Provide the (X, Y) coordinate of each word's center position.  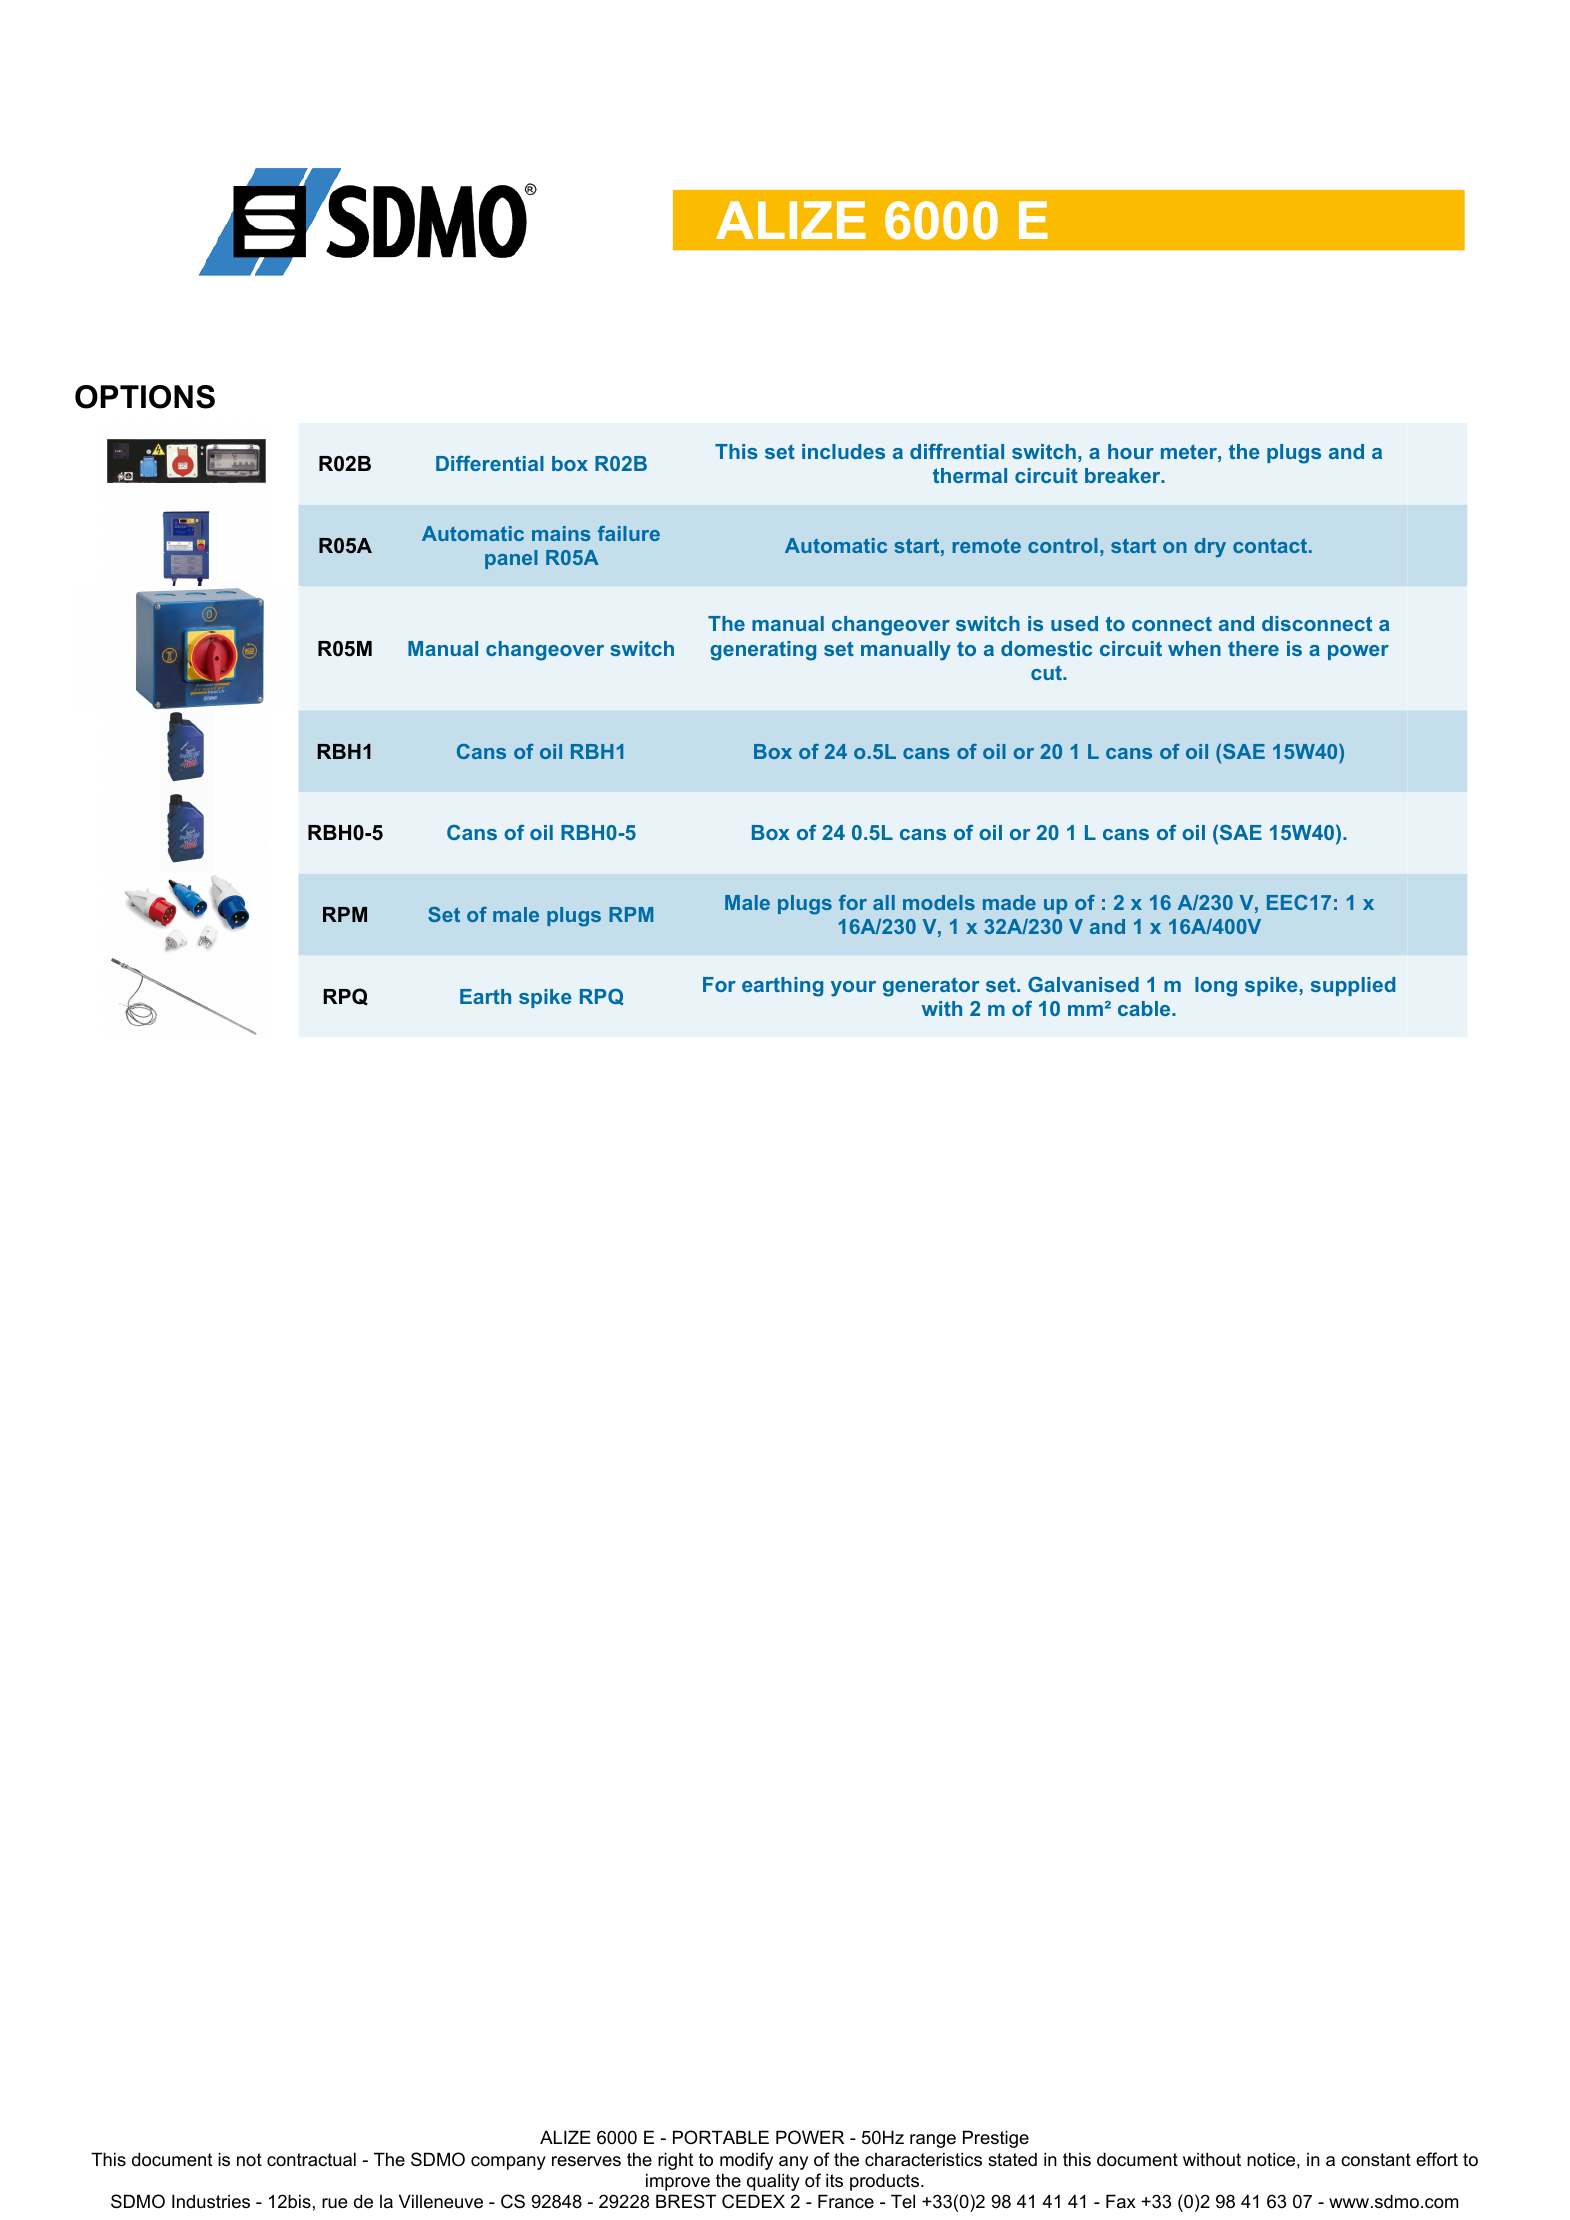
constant (1376, 2160)
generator (931, 987)
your (853, 989)
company (508, 2163)
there (1253, 648)
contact (1271, 545)
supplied (1353, 986)
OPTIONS (145, 397)
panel (511, 559)
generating (763, 651)
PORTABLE (721, 2137)
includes (843, 451)
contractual (311, 2159)
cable (1145, 1008)
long (1216, 987)
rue (335, 2203)
